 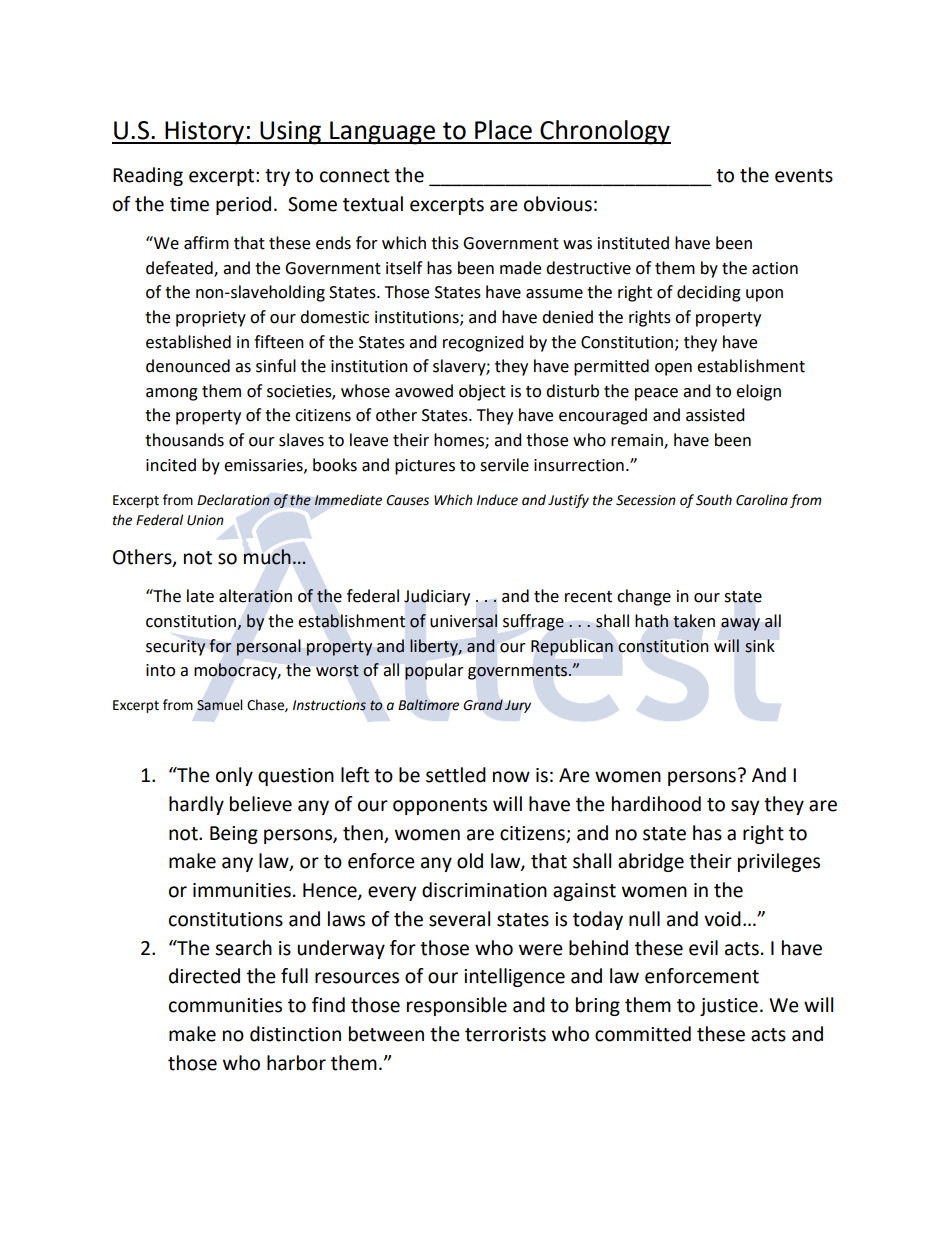 What do you see at coordinates (715, 415) in the image?
I see `assisted` at bounding box center [715, 415].
